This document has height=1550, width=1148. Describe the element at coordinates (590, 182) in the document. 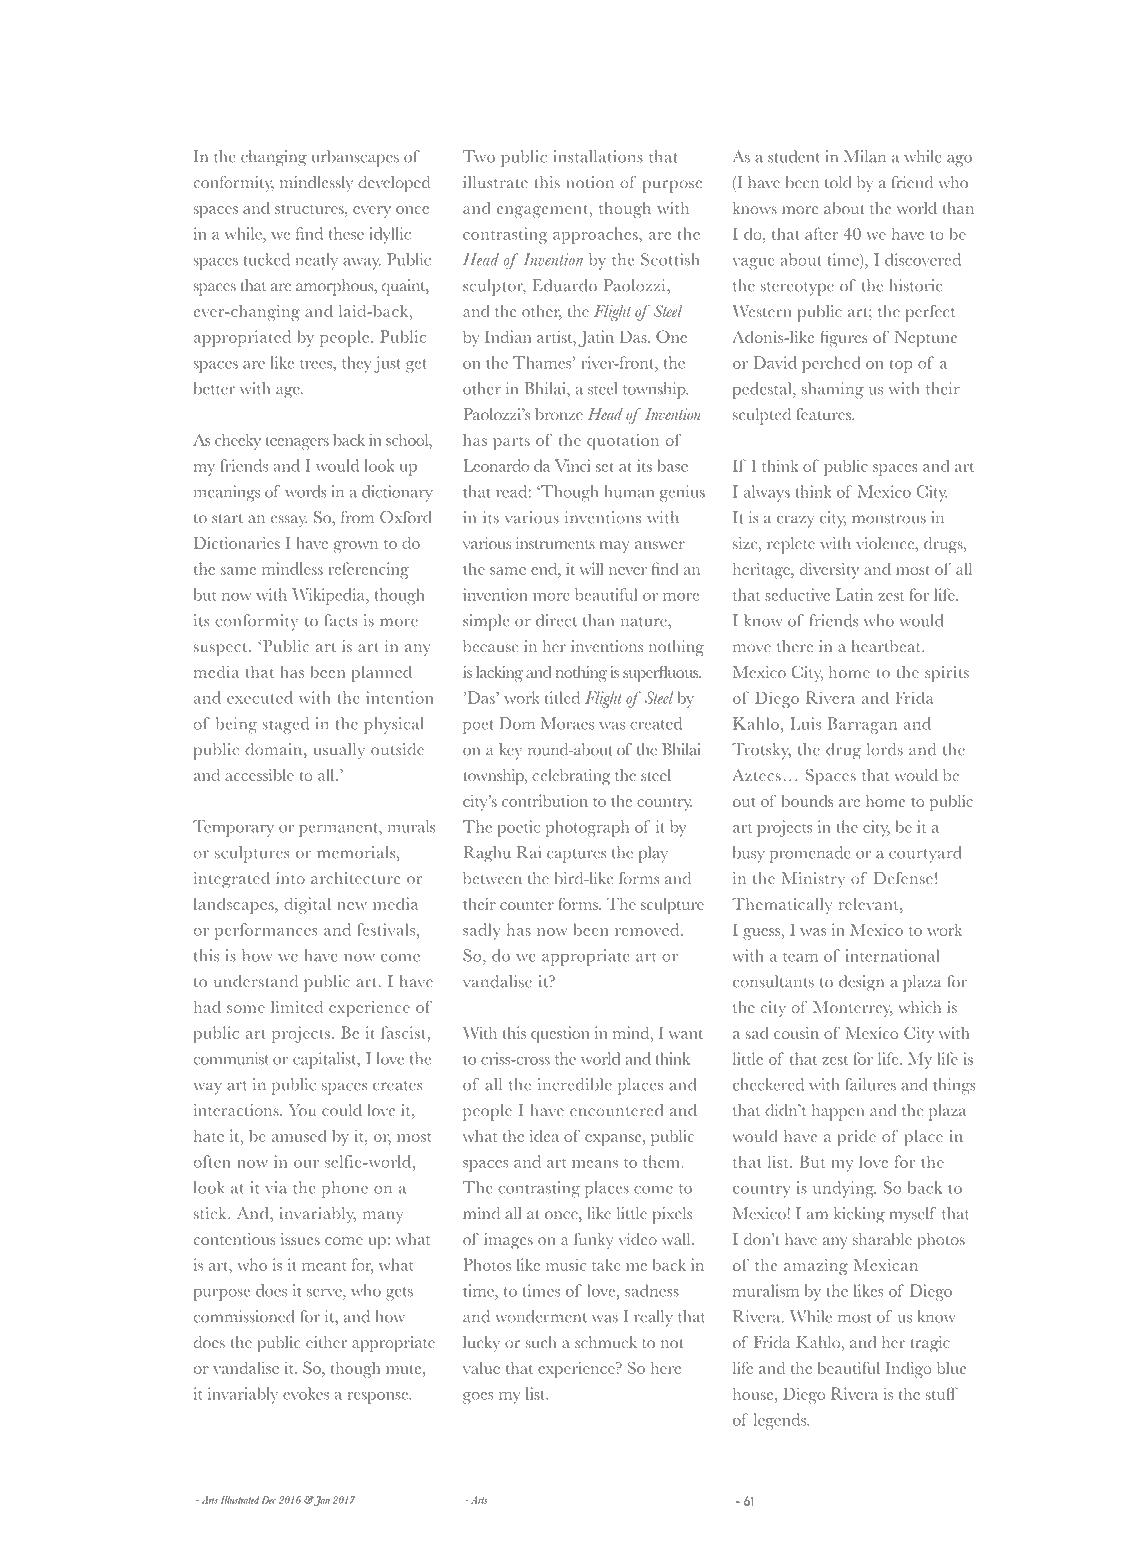

I see `notion` at that location.
